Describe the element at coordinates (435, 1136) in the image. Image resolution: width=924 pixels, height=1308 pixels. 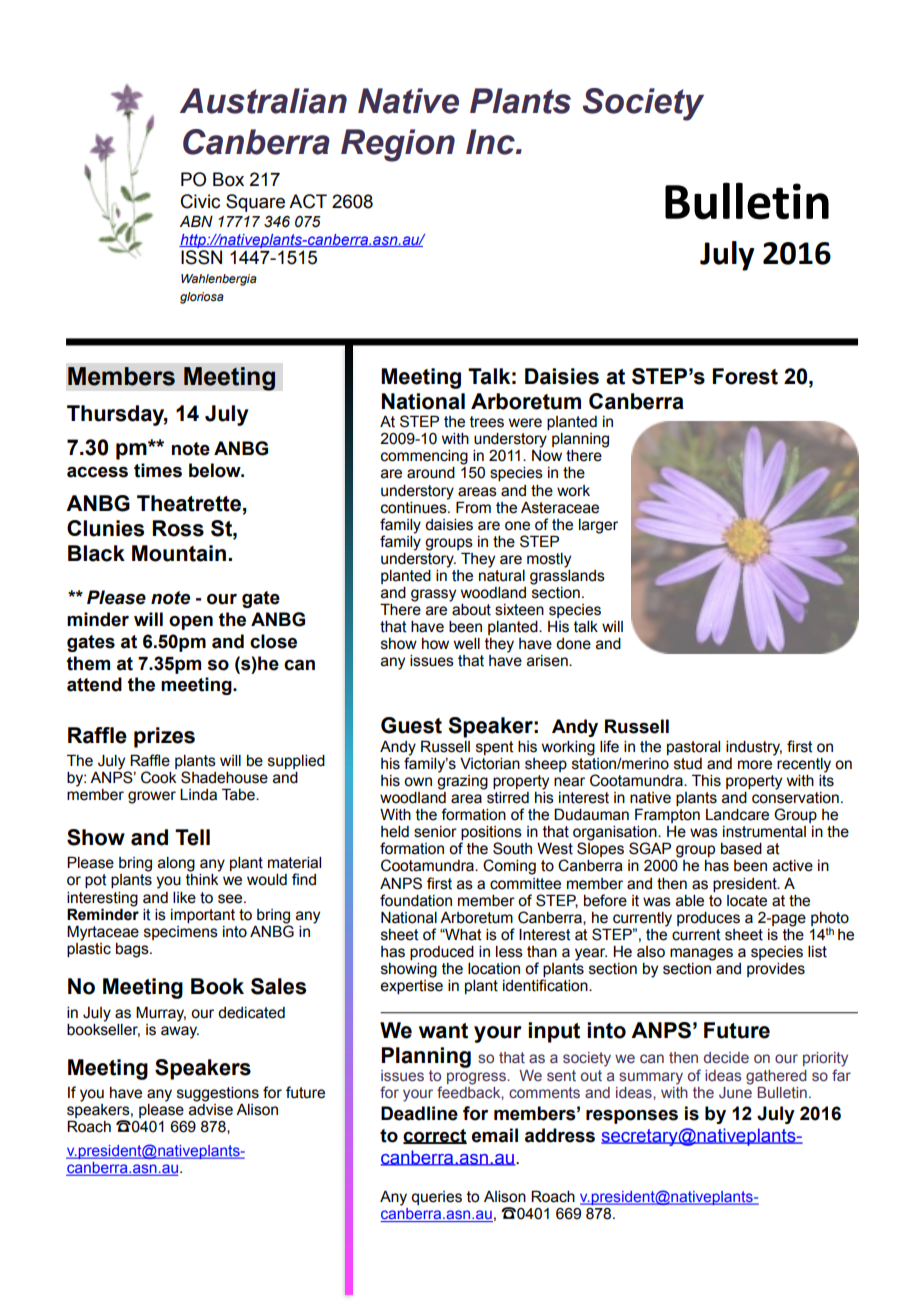
I see `correct` at that location.
